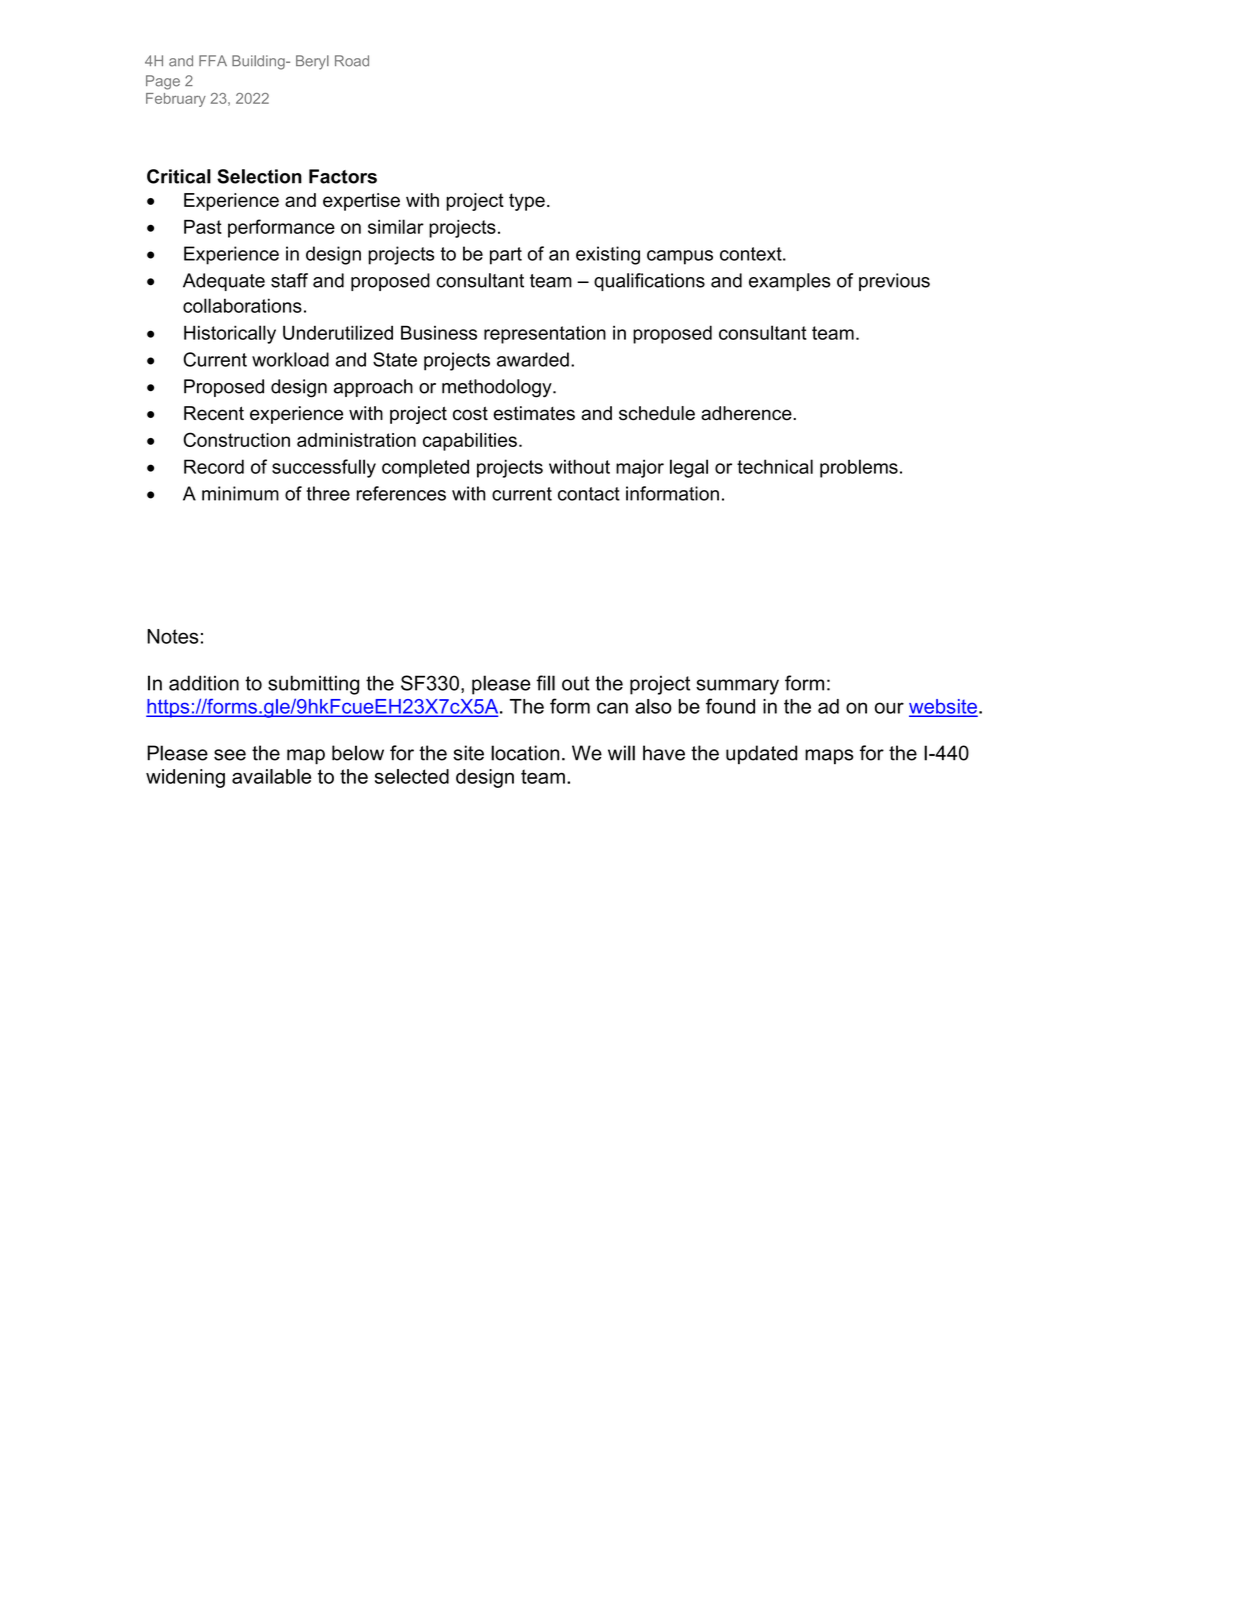  Describe the element at coordinates (747, 413) in the screenshot. I see `adherence` at that location.
